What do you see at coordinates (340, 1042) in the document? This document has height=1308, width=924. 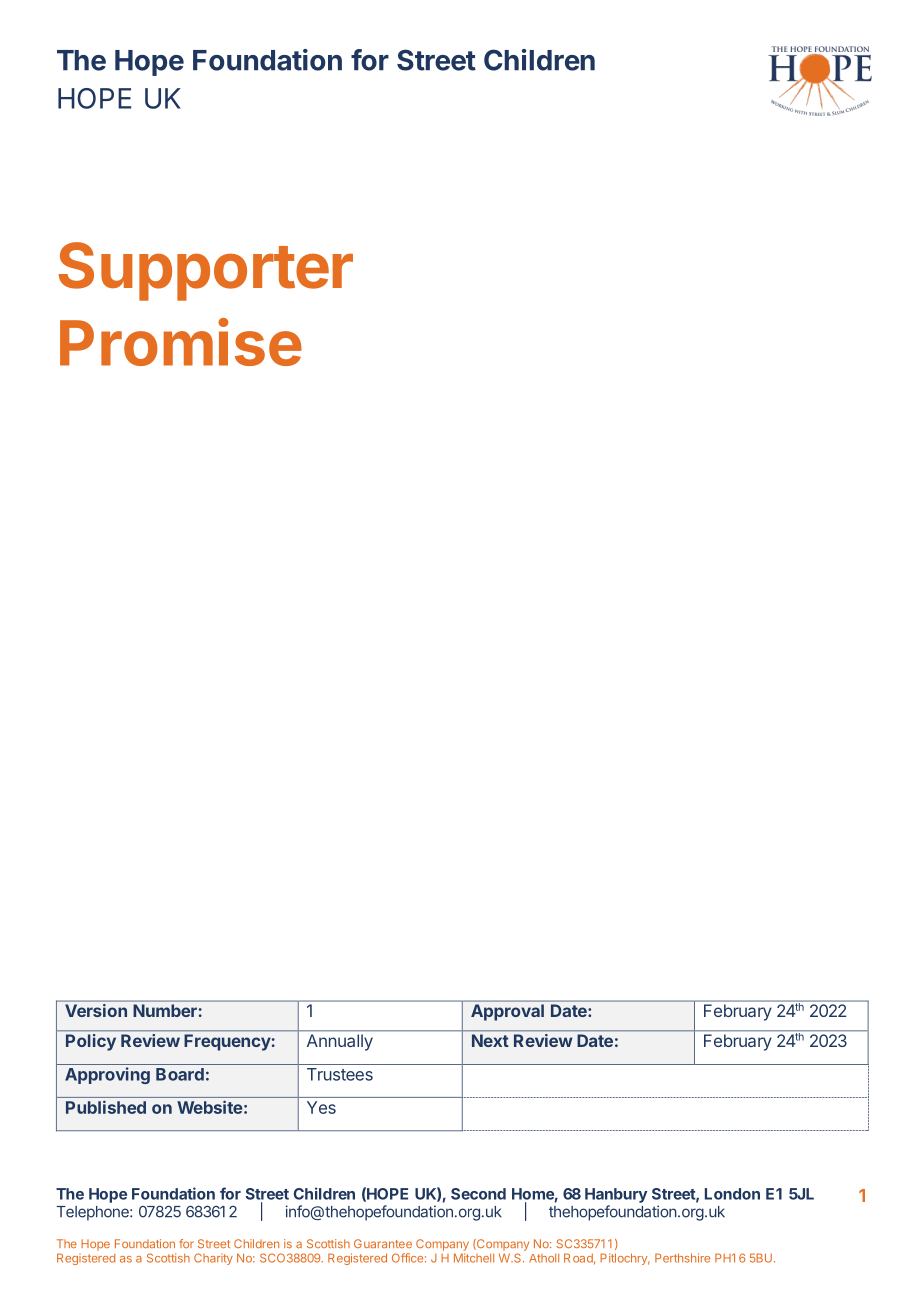 I see `Annually` at bounding box center [340, 1042].
